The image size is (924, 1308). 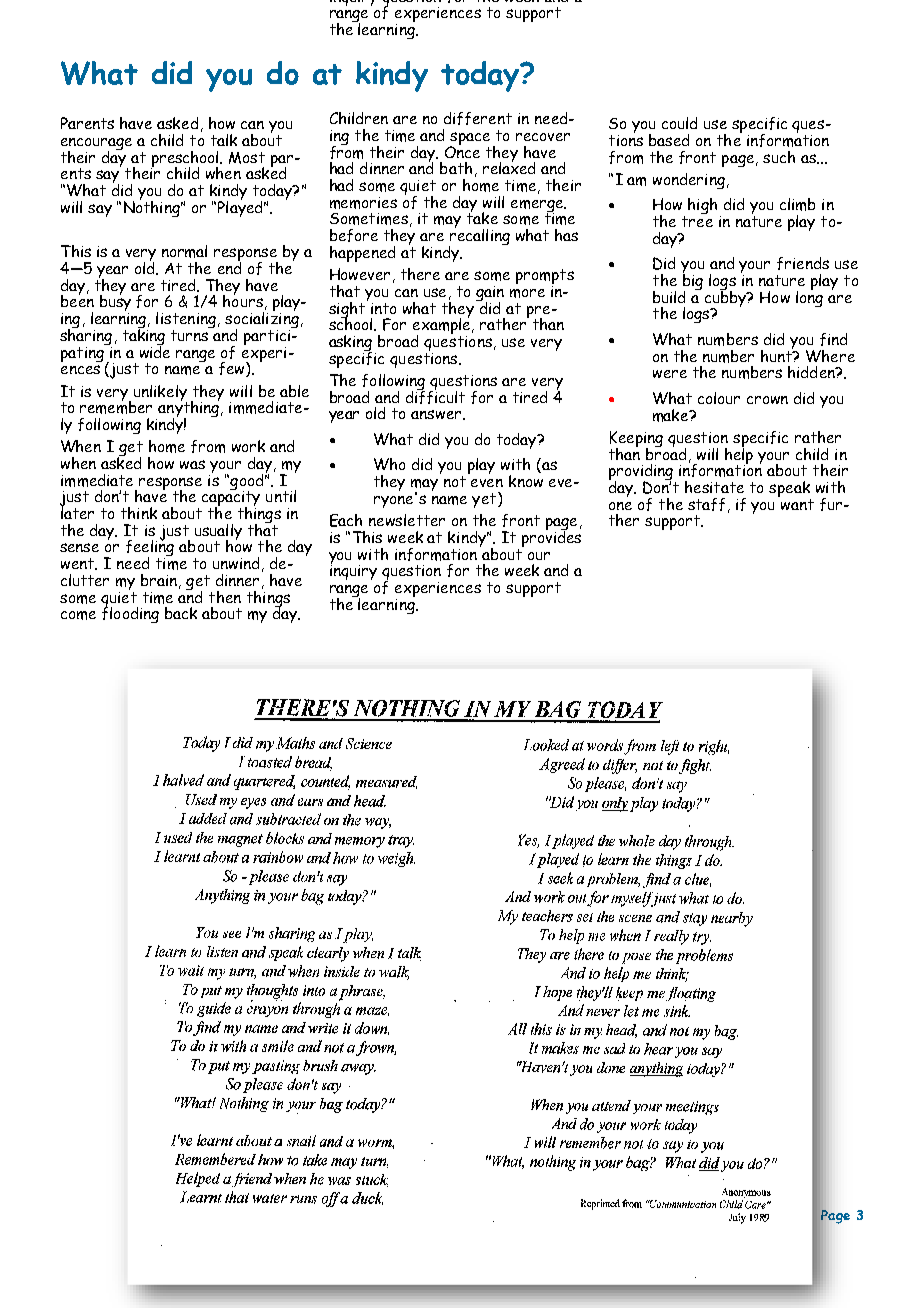 What do you see at coordinates (812, 372) in the screenshot?
I see `hidden` at bounding box center [812, 372].
